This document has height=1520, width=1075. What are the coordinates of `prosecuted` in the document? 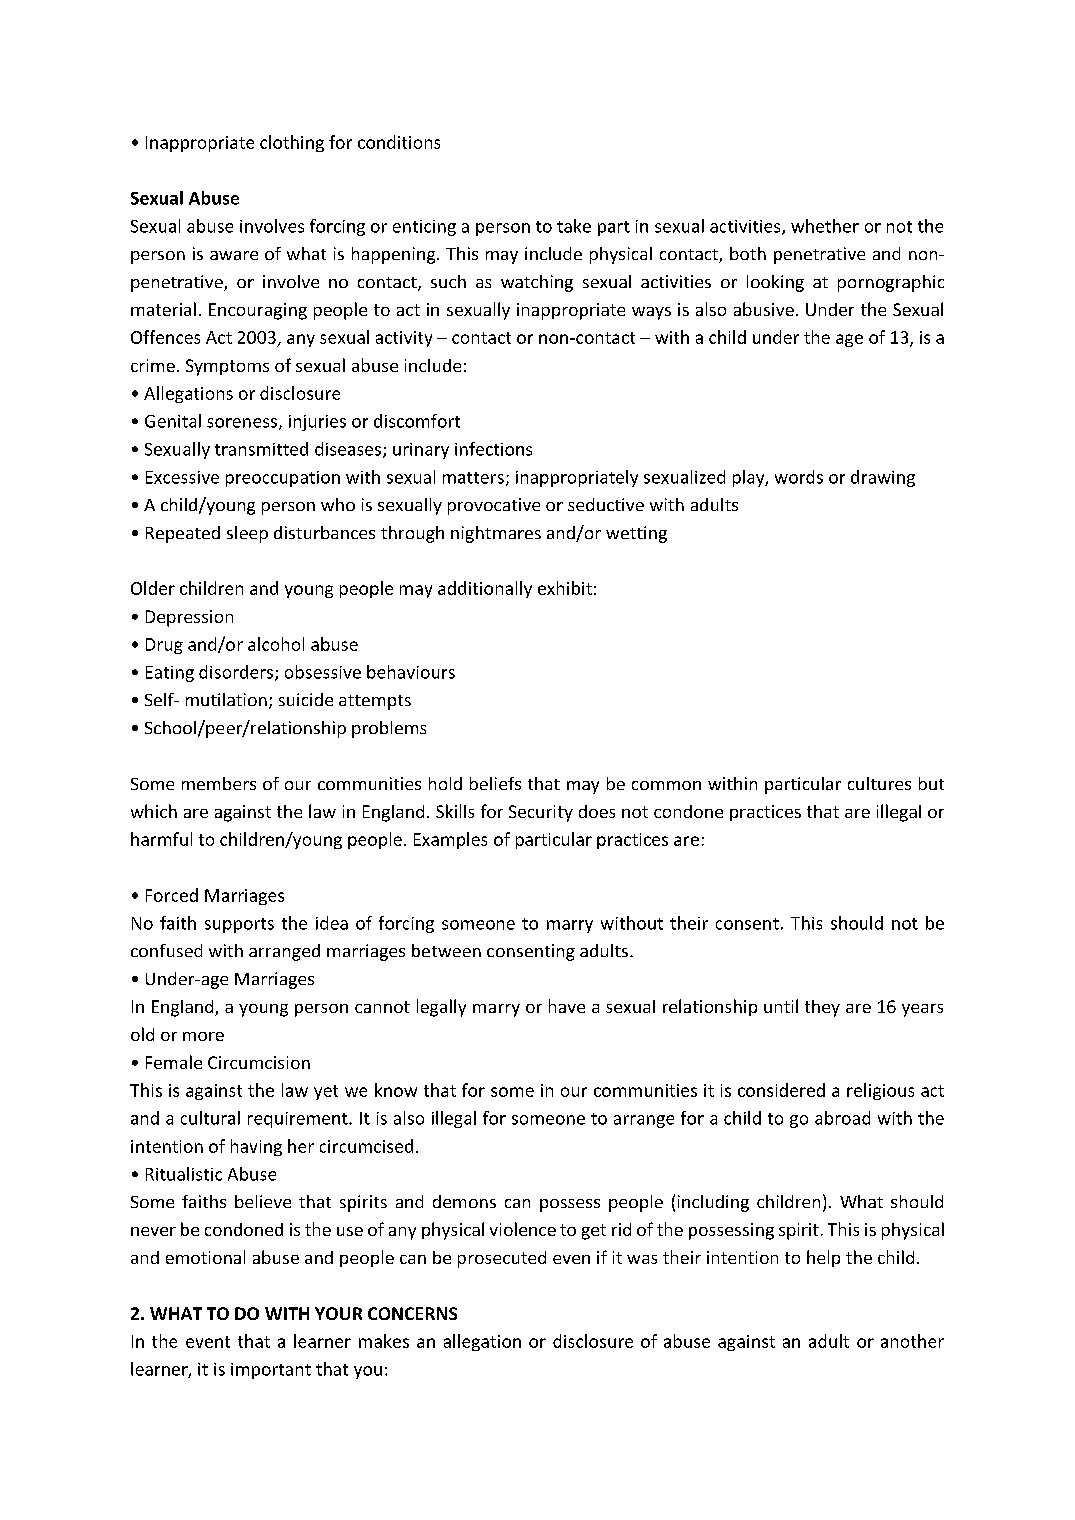 It's located at (502, 1259).
